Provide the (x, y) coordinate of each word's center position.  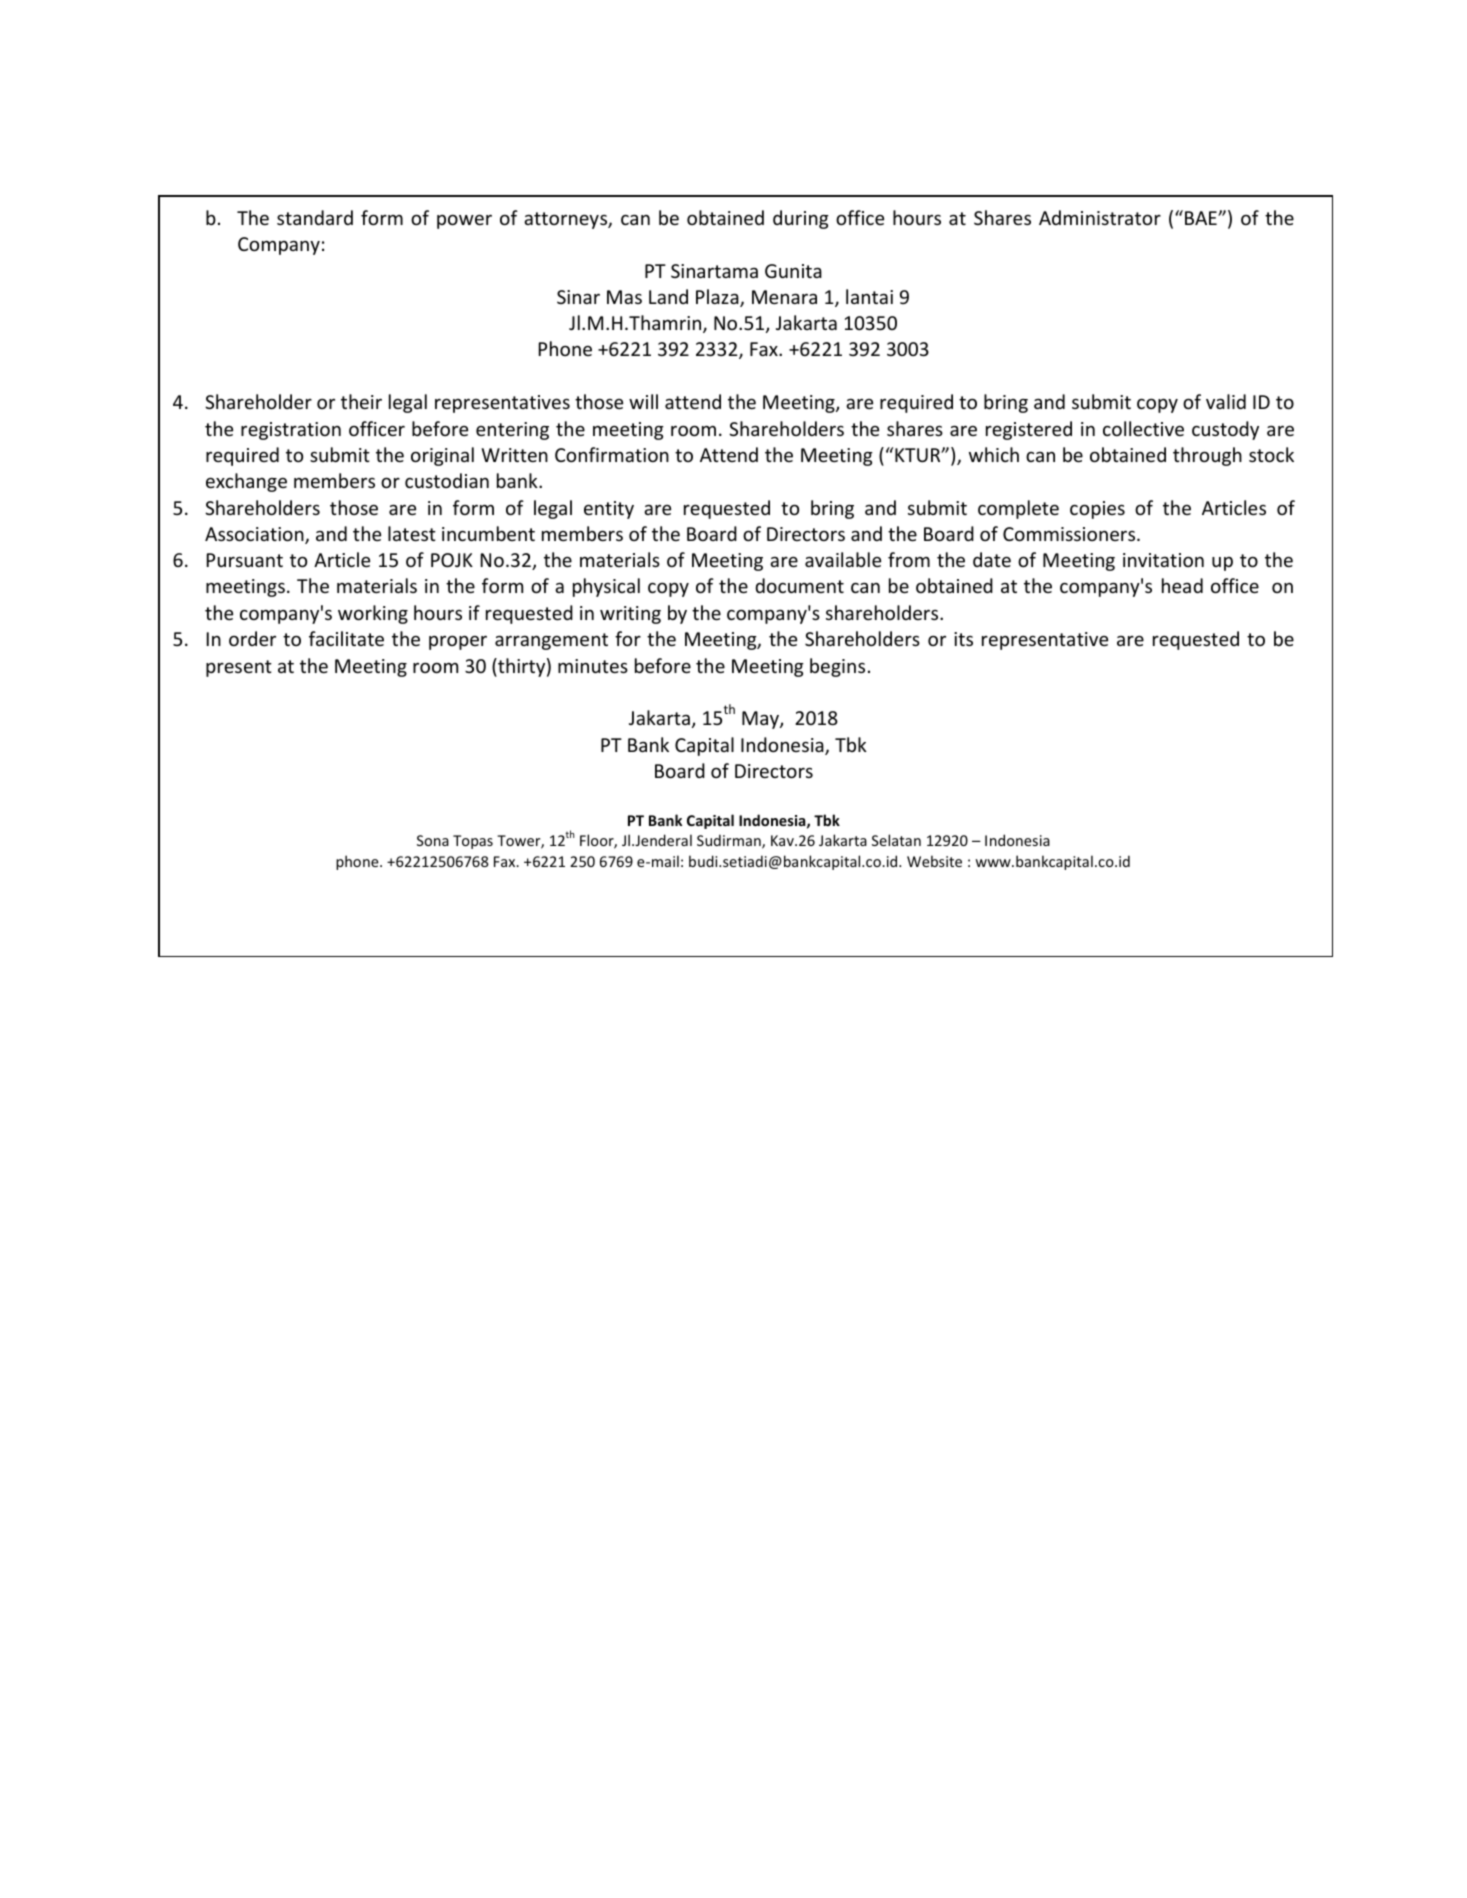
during (801, 219)
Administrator (1100, 217)
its (963, 639)
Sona (433, 840)
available (843, 559)
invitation (1163, 560)
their (361, 401)
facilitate (346, 638)
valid (1226, 401)
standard (315, 217)
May (761, 720)
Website (934, 861)
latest (412, 533)
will (643, 401)
